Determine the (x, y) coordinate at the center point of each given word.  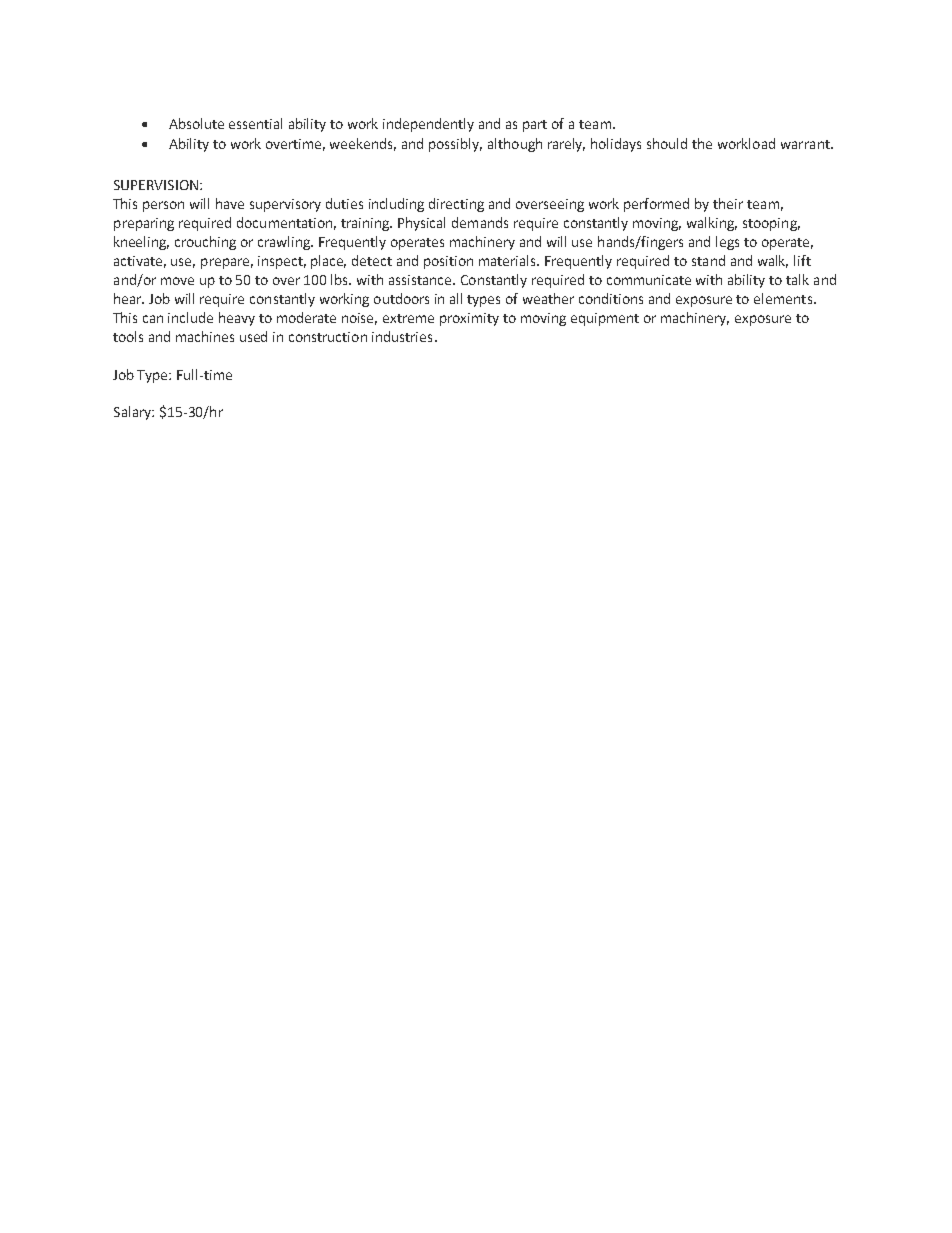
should (667, 143)
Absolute (196, 123)
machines (205, 336)
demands (480, 222)
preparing (144, 224)
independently (428, 125)
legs (727, 243)
